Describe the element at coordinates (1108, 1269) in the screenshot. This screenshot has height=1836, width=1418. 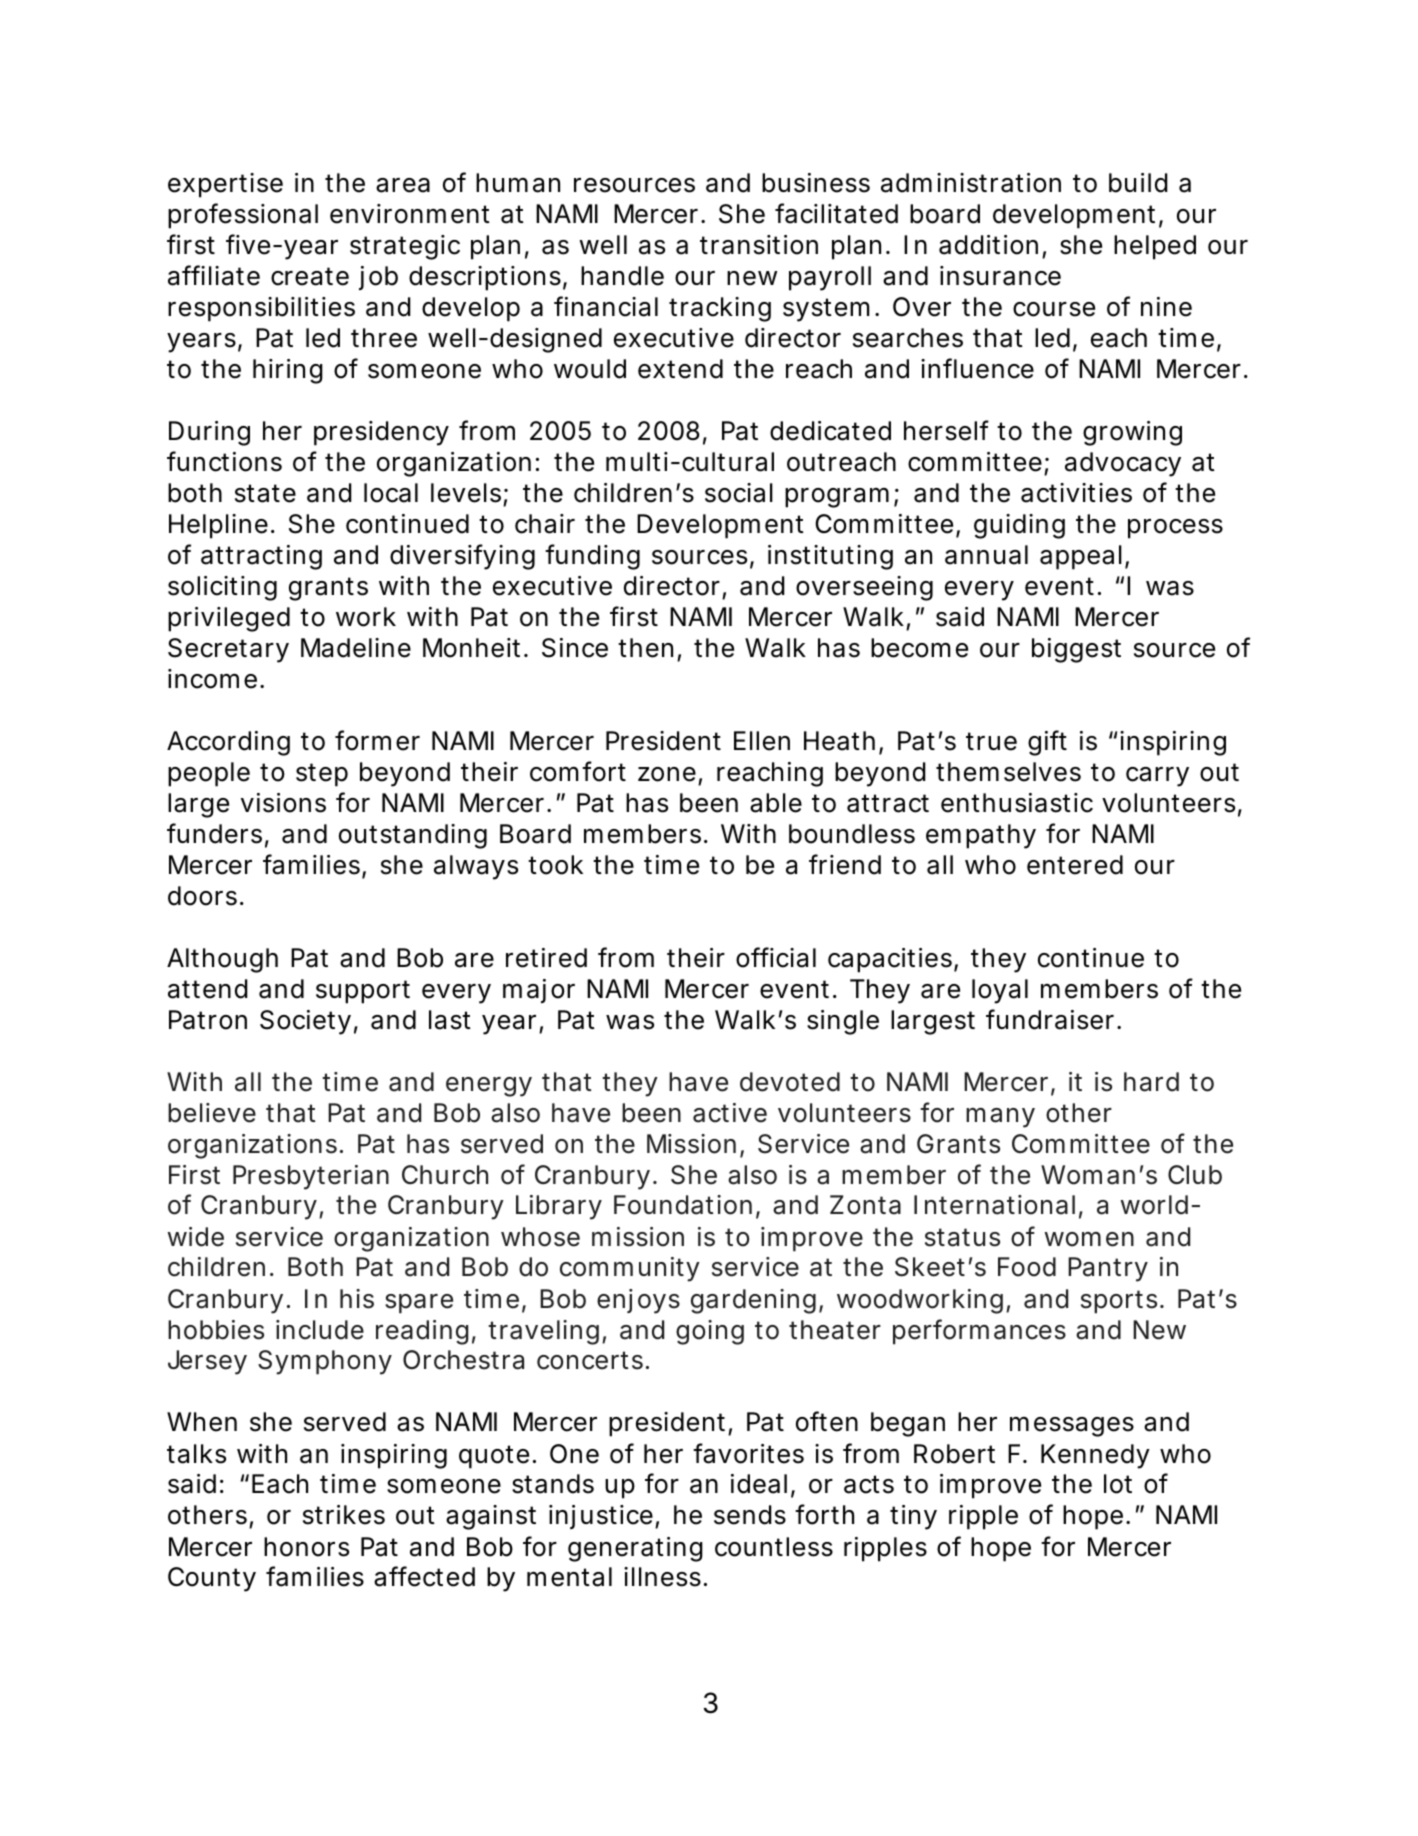
I see `Pantry` at that location.
